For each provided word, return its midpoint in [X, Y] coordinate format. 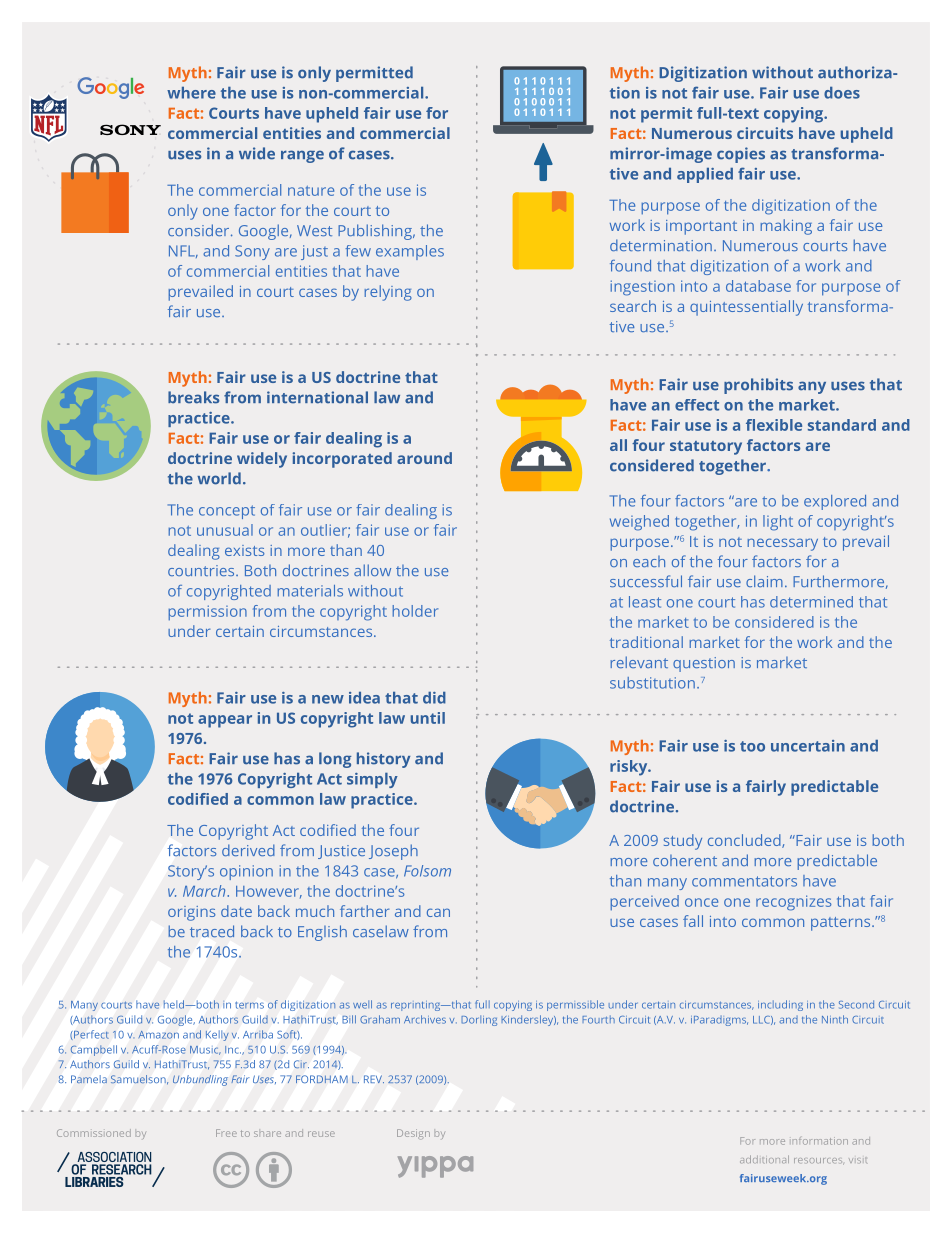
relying [388, 293]
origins [191, 913]
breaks [193, 397]
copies [741, 155]
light [778, 523]
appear [225, 721]
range [302, 156]
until [428, 718]
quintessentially [746, 308]
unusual [225, 530]
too [752, 746]
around [424, 458]
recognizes [793, 903]
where [191, 93]
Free [226, 1133]
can [438, 912]
